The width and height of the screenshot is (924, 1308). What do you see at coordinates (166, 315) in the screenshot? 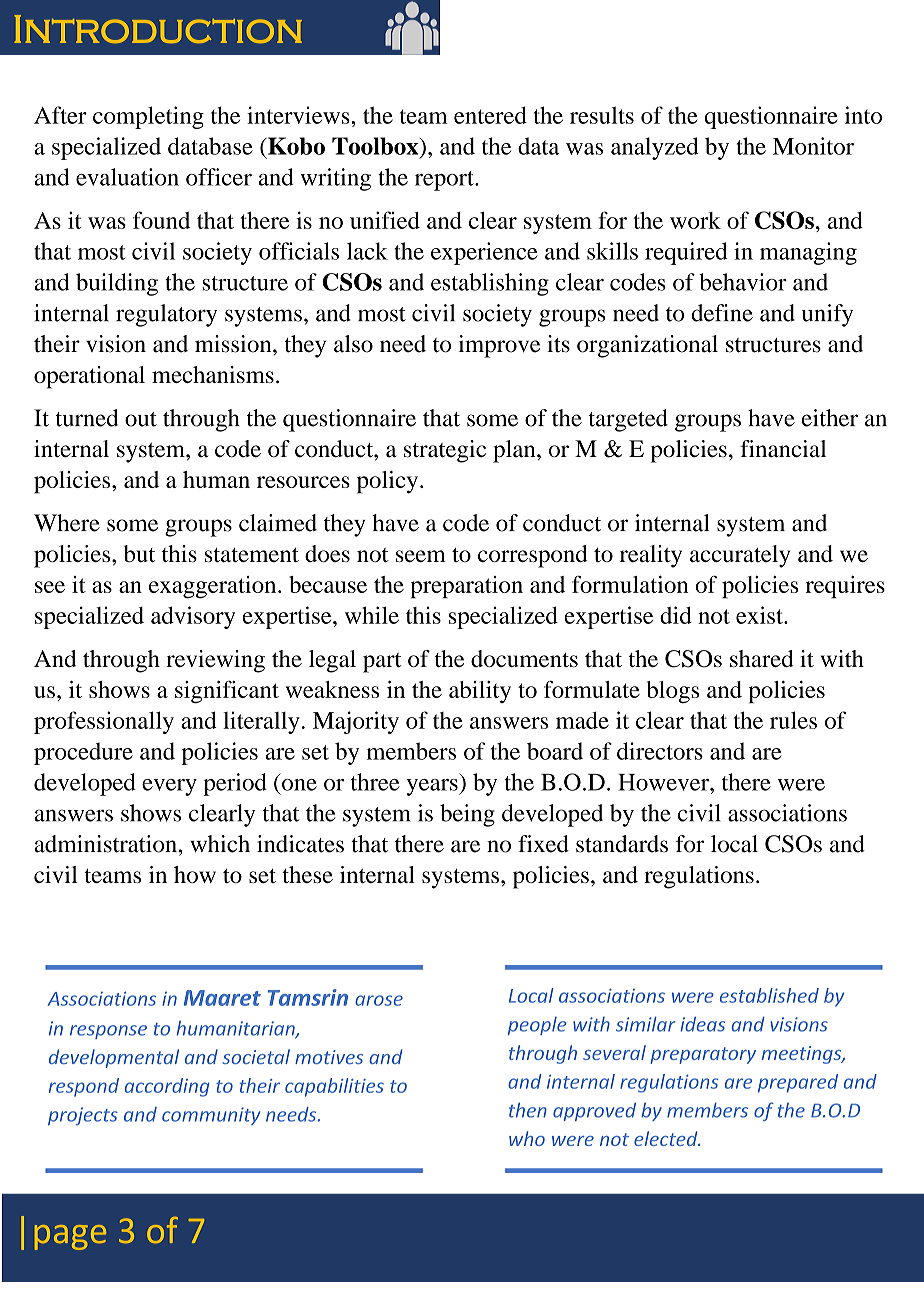
I see `regulatory` at bounding box center [166, 315].
